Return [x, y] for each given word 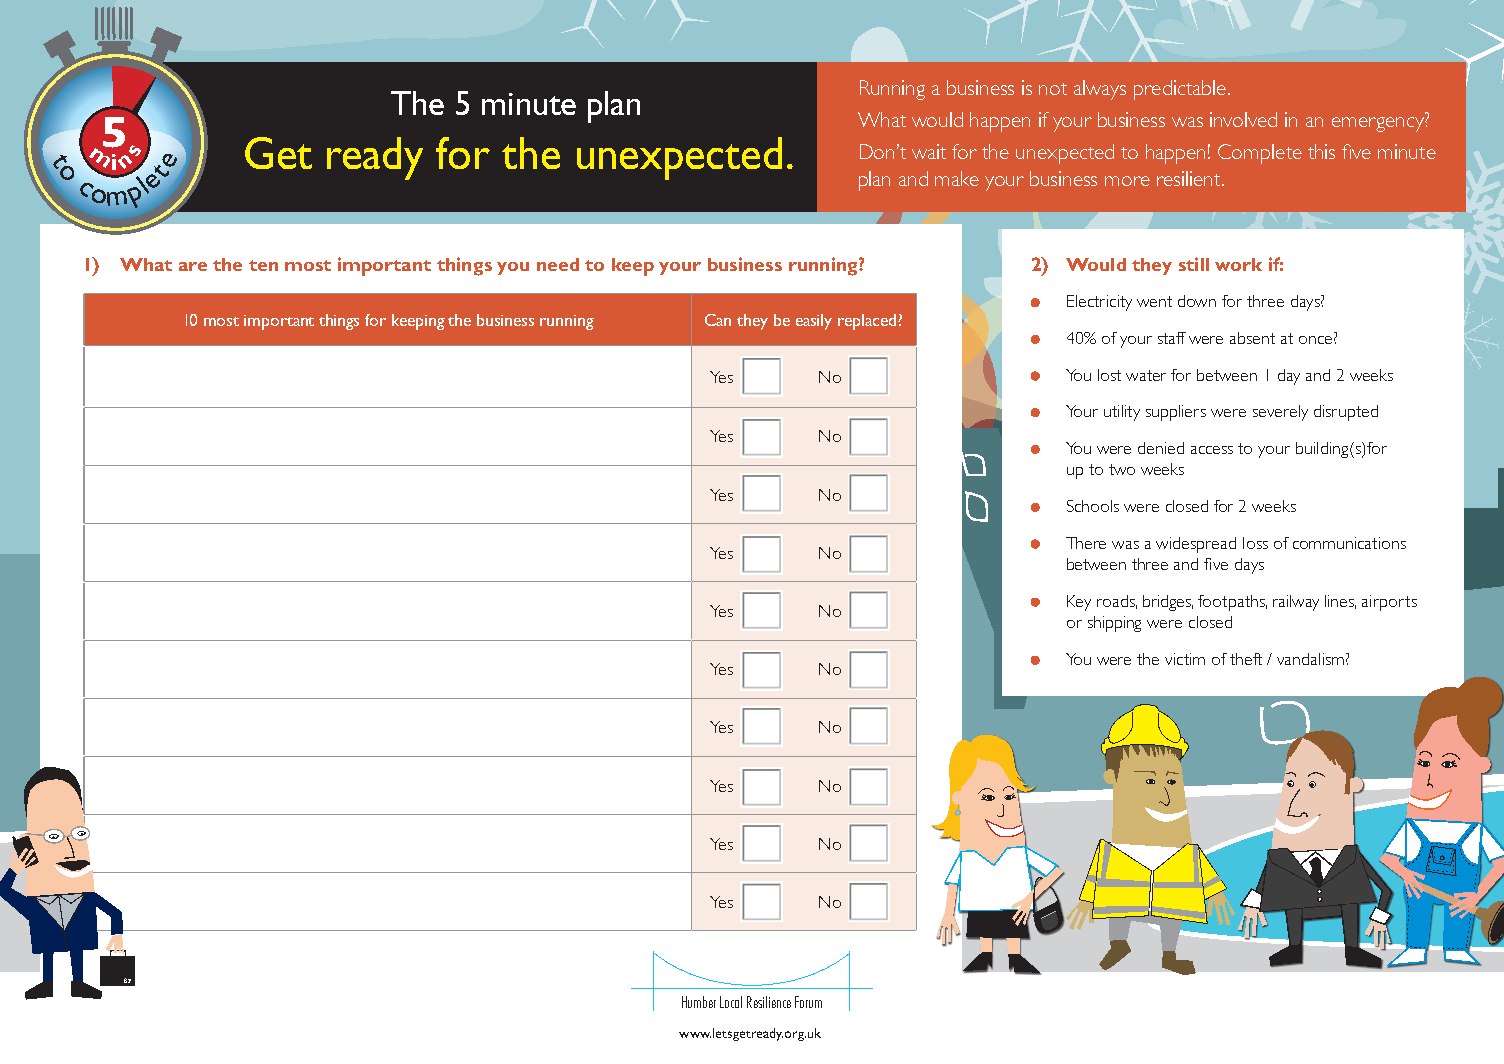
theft [1246, 659]
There [1086, 543]
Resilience [769, 1002]
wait [929, 151]
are [193, 266]
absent [1252, 338]
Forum [808, 1002]
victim [1185, 659]
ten [263, 265]
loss [1255, 543]
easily [814, 322]
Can [718, 320]
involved [1243, 119]
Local [731, 1002]
